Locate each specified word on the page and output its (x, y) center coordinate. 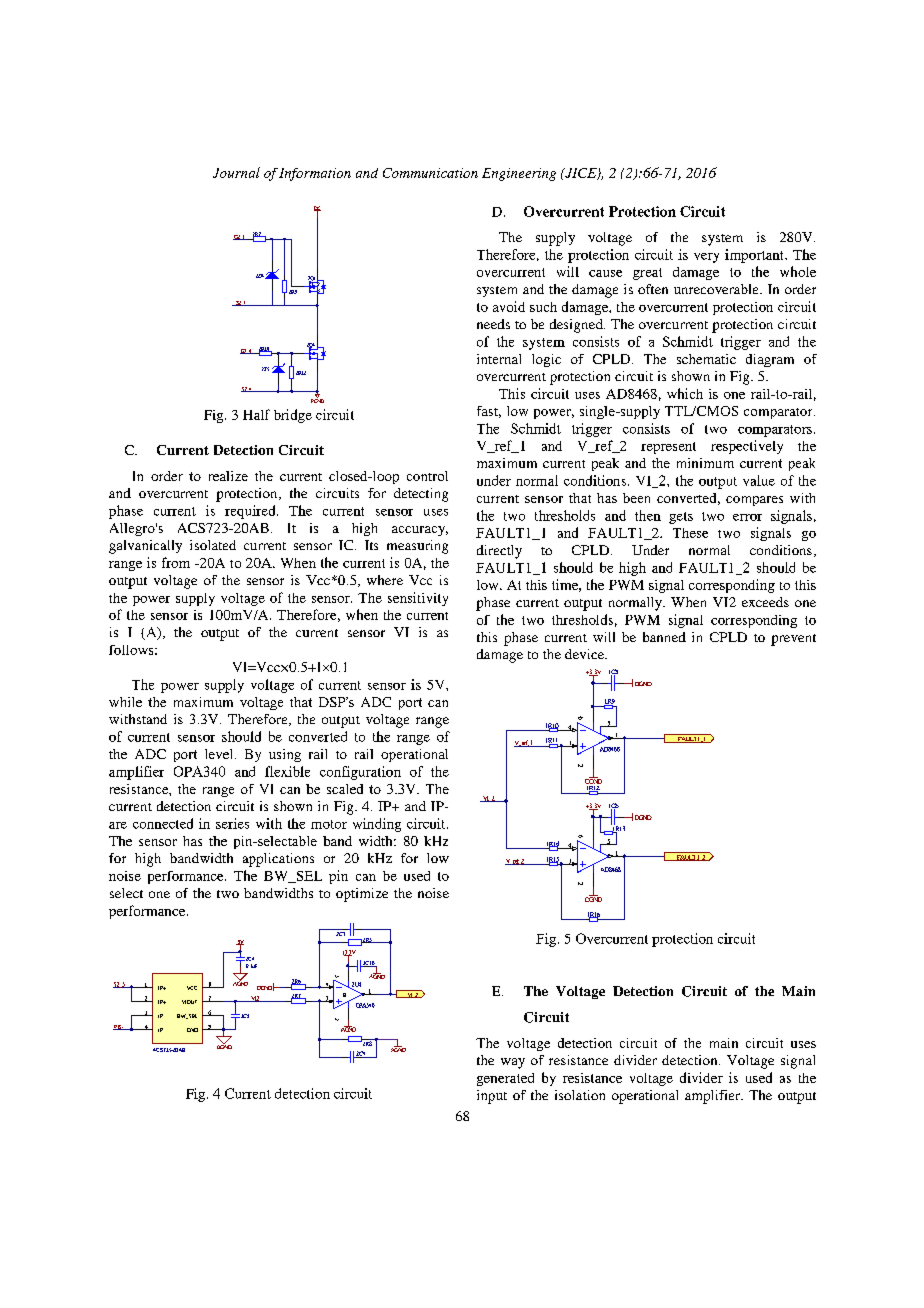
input (492, 1097)
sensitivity (418, 599)
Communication (430, 173)
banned (664, 637)
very (706, 258)
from (176, 562)
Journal (236, 172)
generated (505, 1079)
